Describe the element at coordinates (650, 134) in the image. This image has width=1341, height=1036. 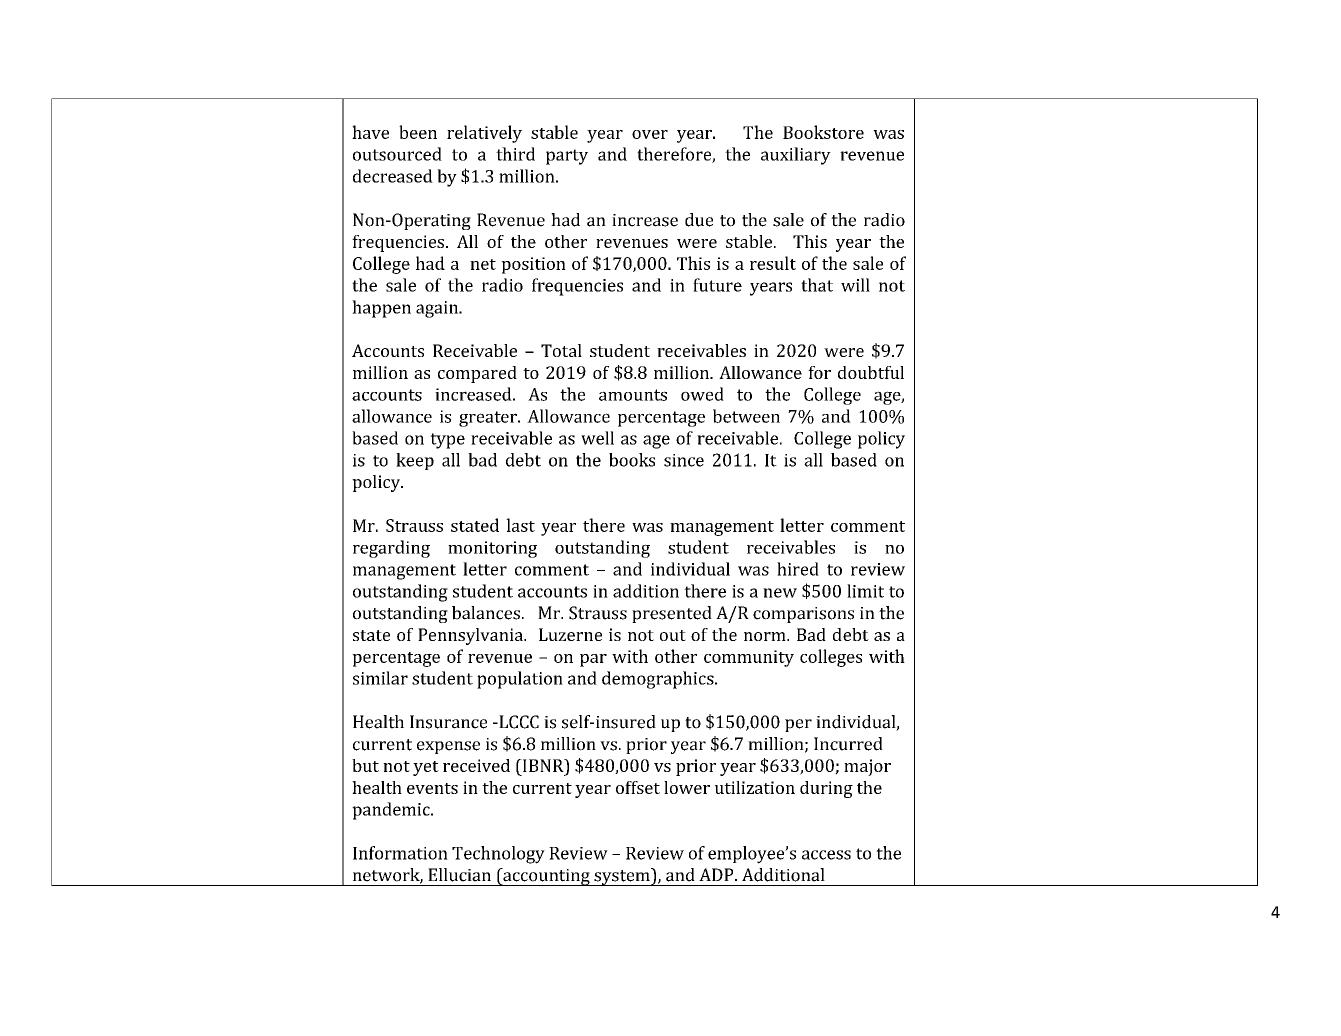
I see `over` at that location.
